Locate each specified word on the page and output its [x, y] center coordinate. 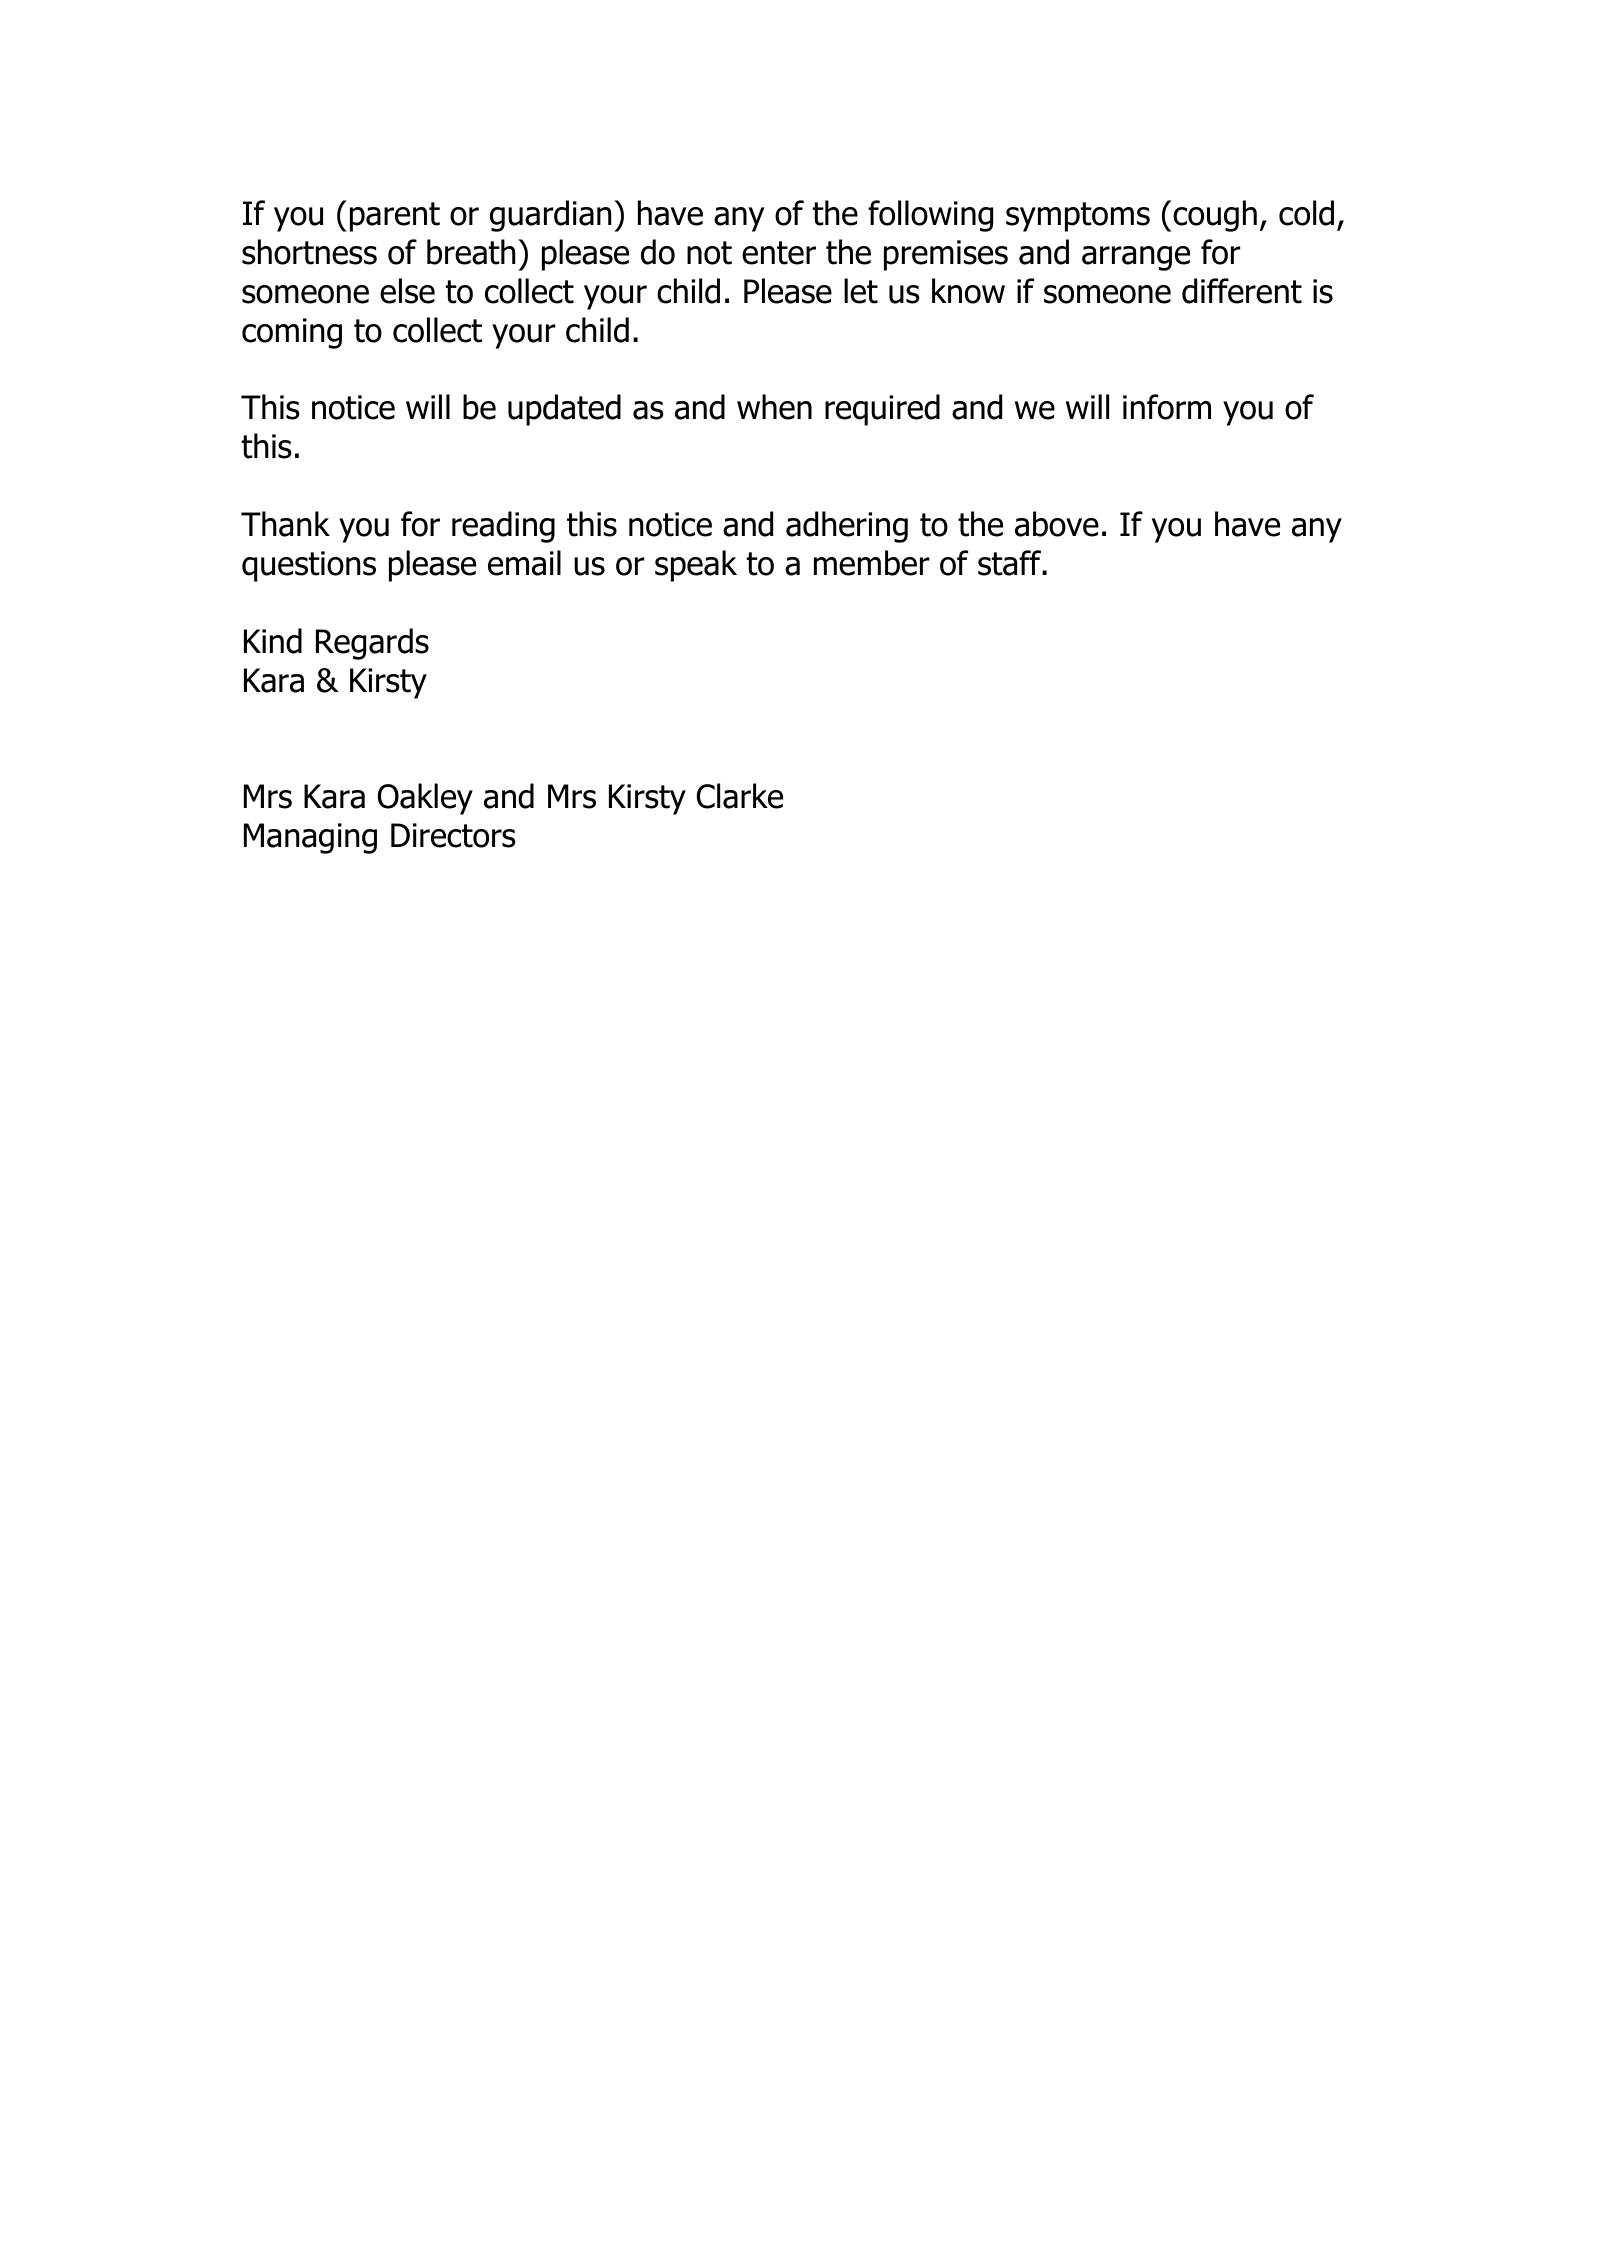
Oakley [425, 799]
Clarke [739, 796]
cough [1213, 216]
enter [779, 253]
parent [395, 217]
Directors [453, 835]
